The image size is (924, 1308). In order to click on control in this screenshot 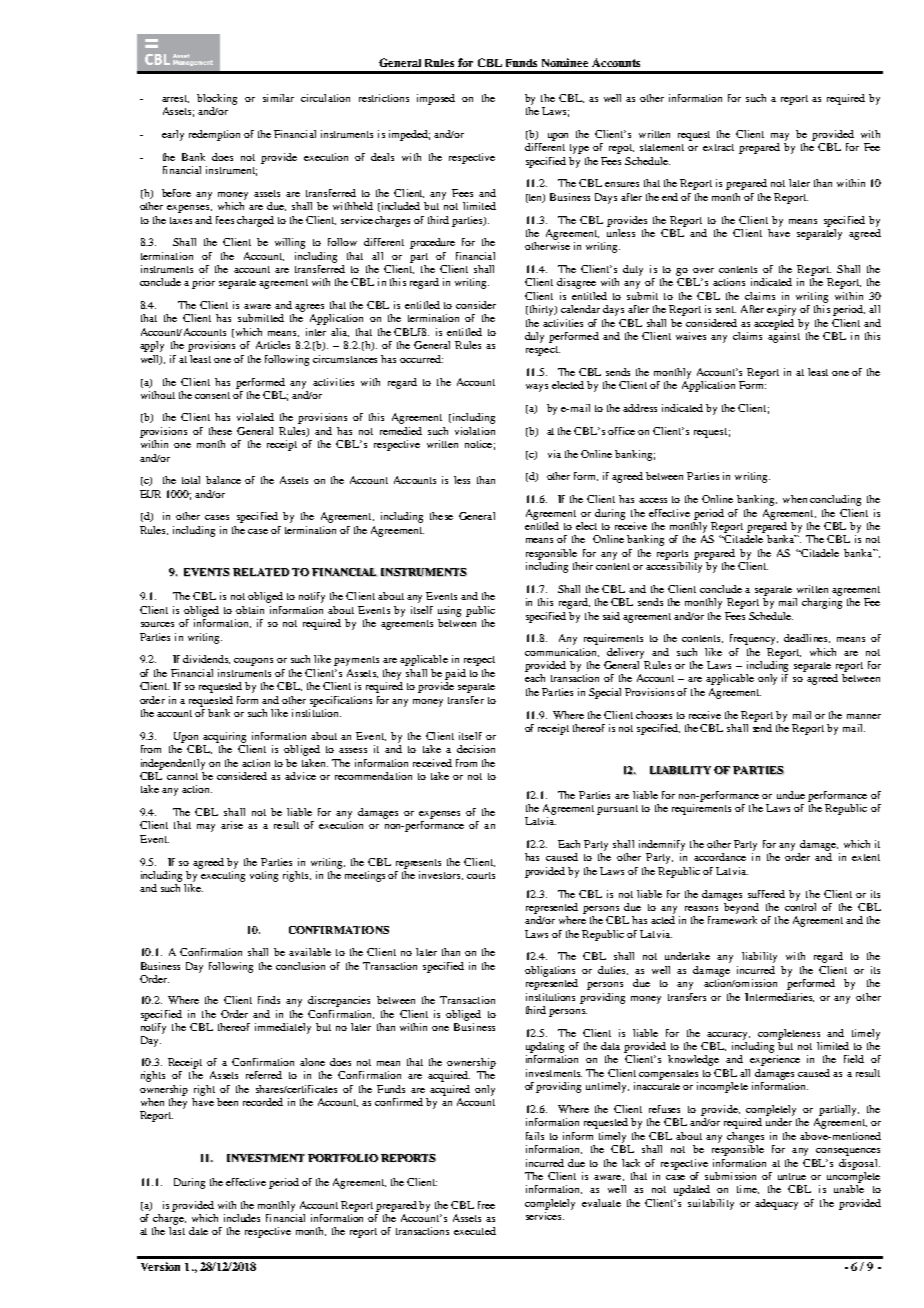, I will do `click(800, 907)`.
